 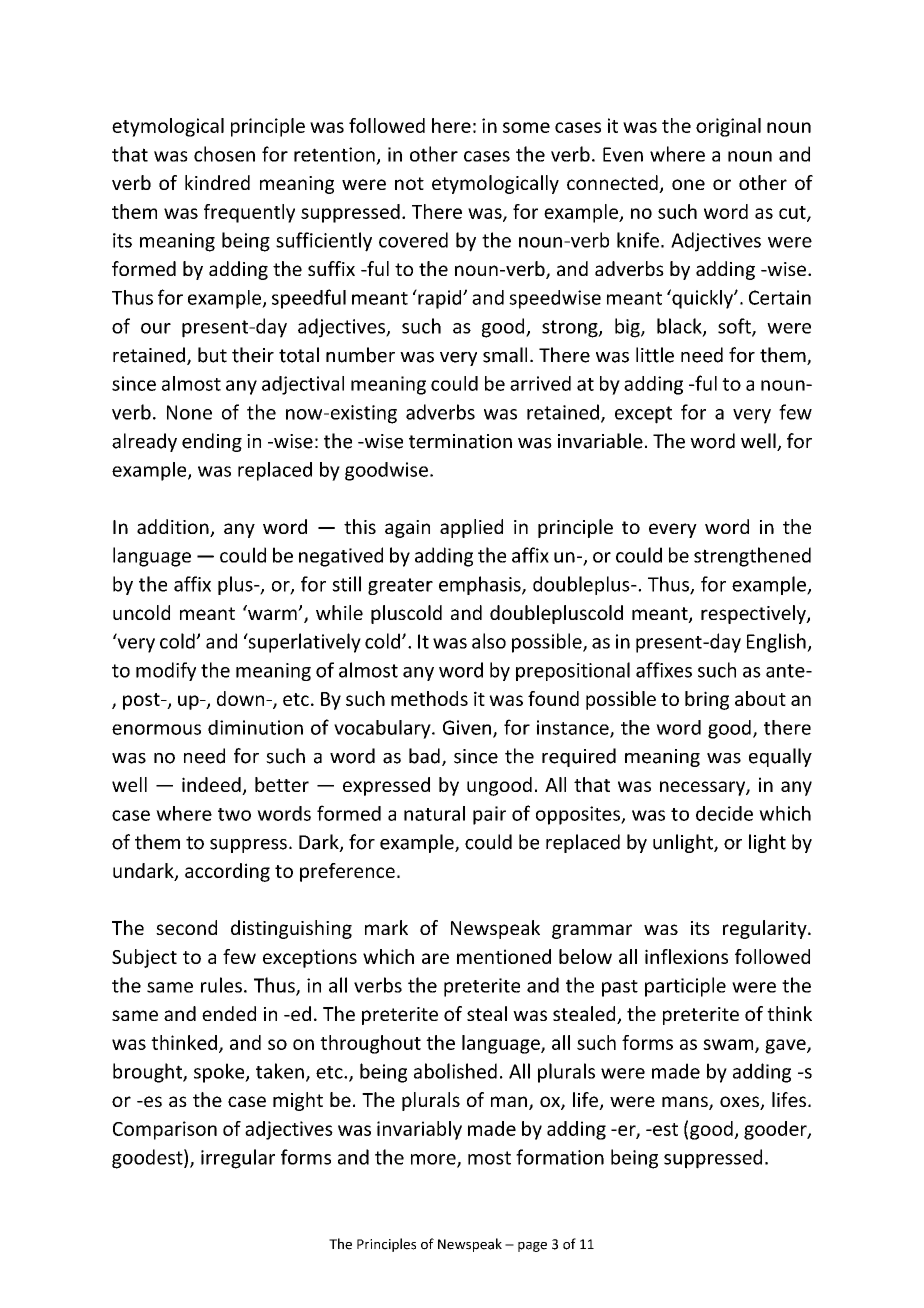 I want to click on addition, so click(x=174, y=528).
